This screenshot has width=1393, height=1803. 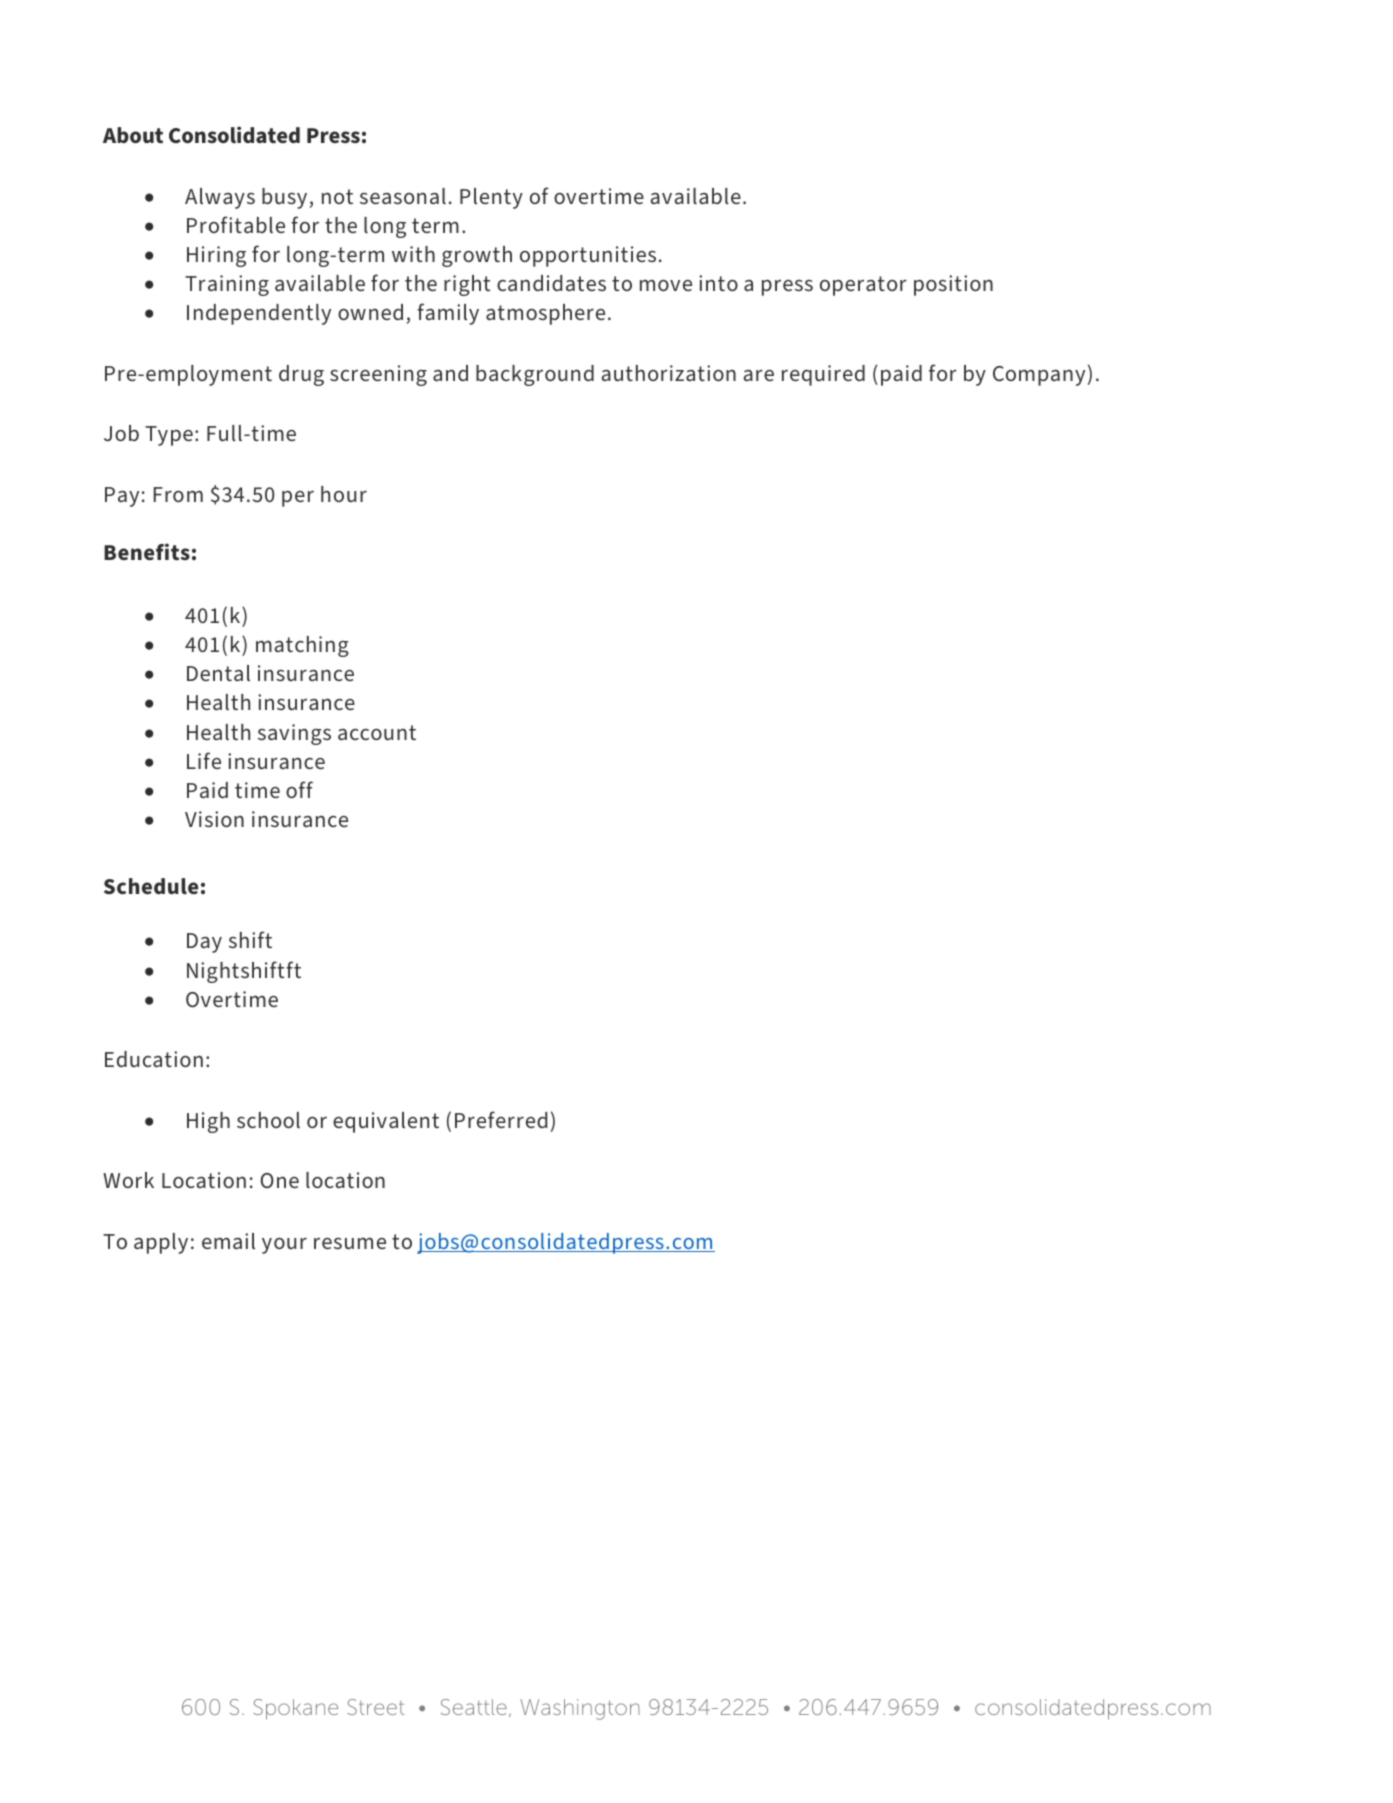 I want to click on Spokane, so click(x=295, y=1709).
